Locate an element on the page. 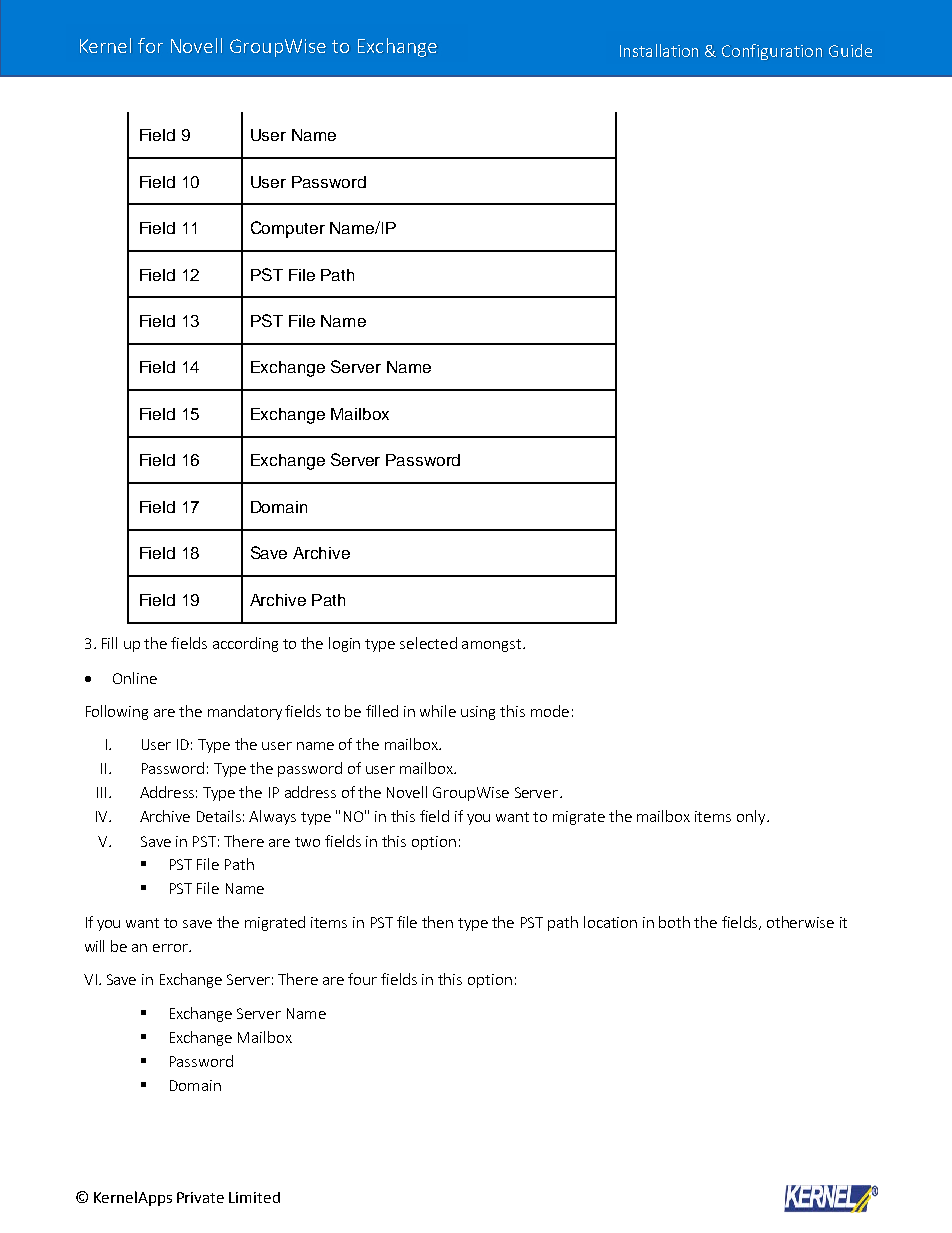 The image size is (952, 1233). for is located at coordinates (150, 45).
